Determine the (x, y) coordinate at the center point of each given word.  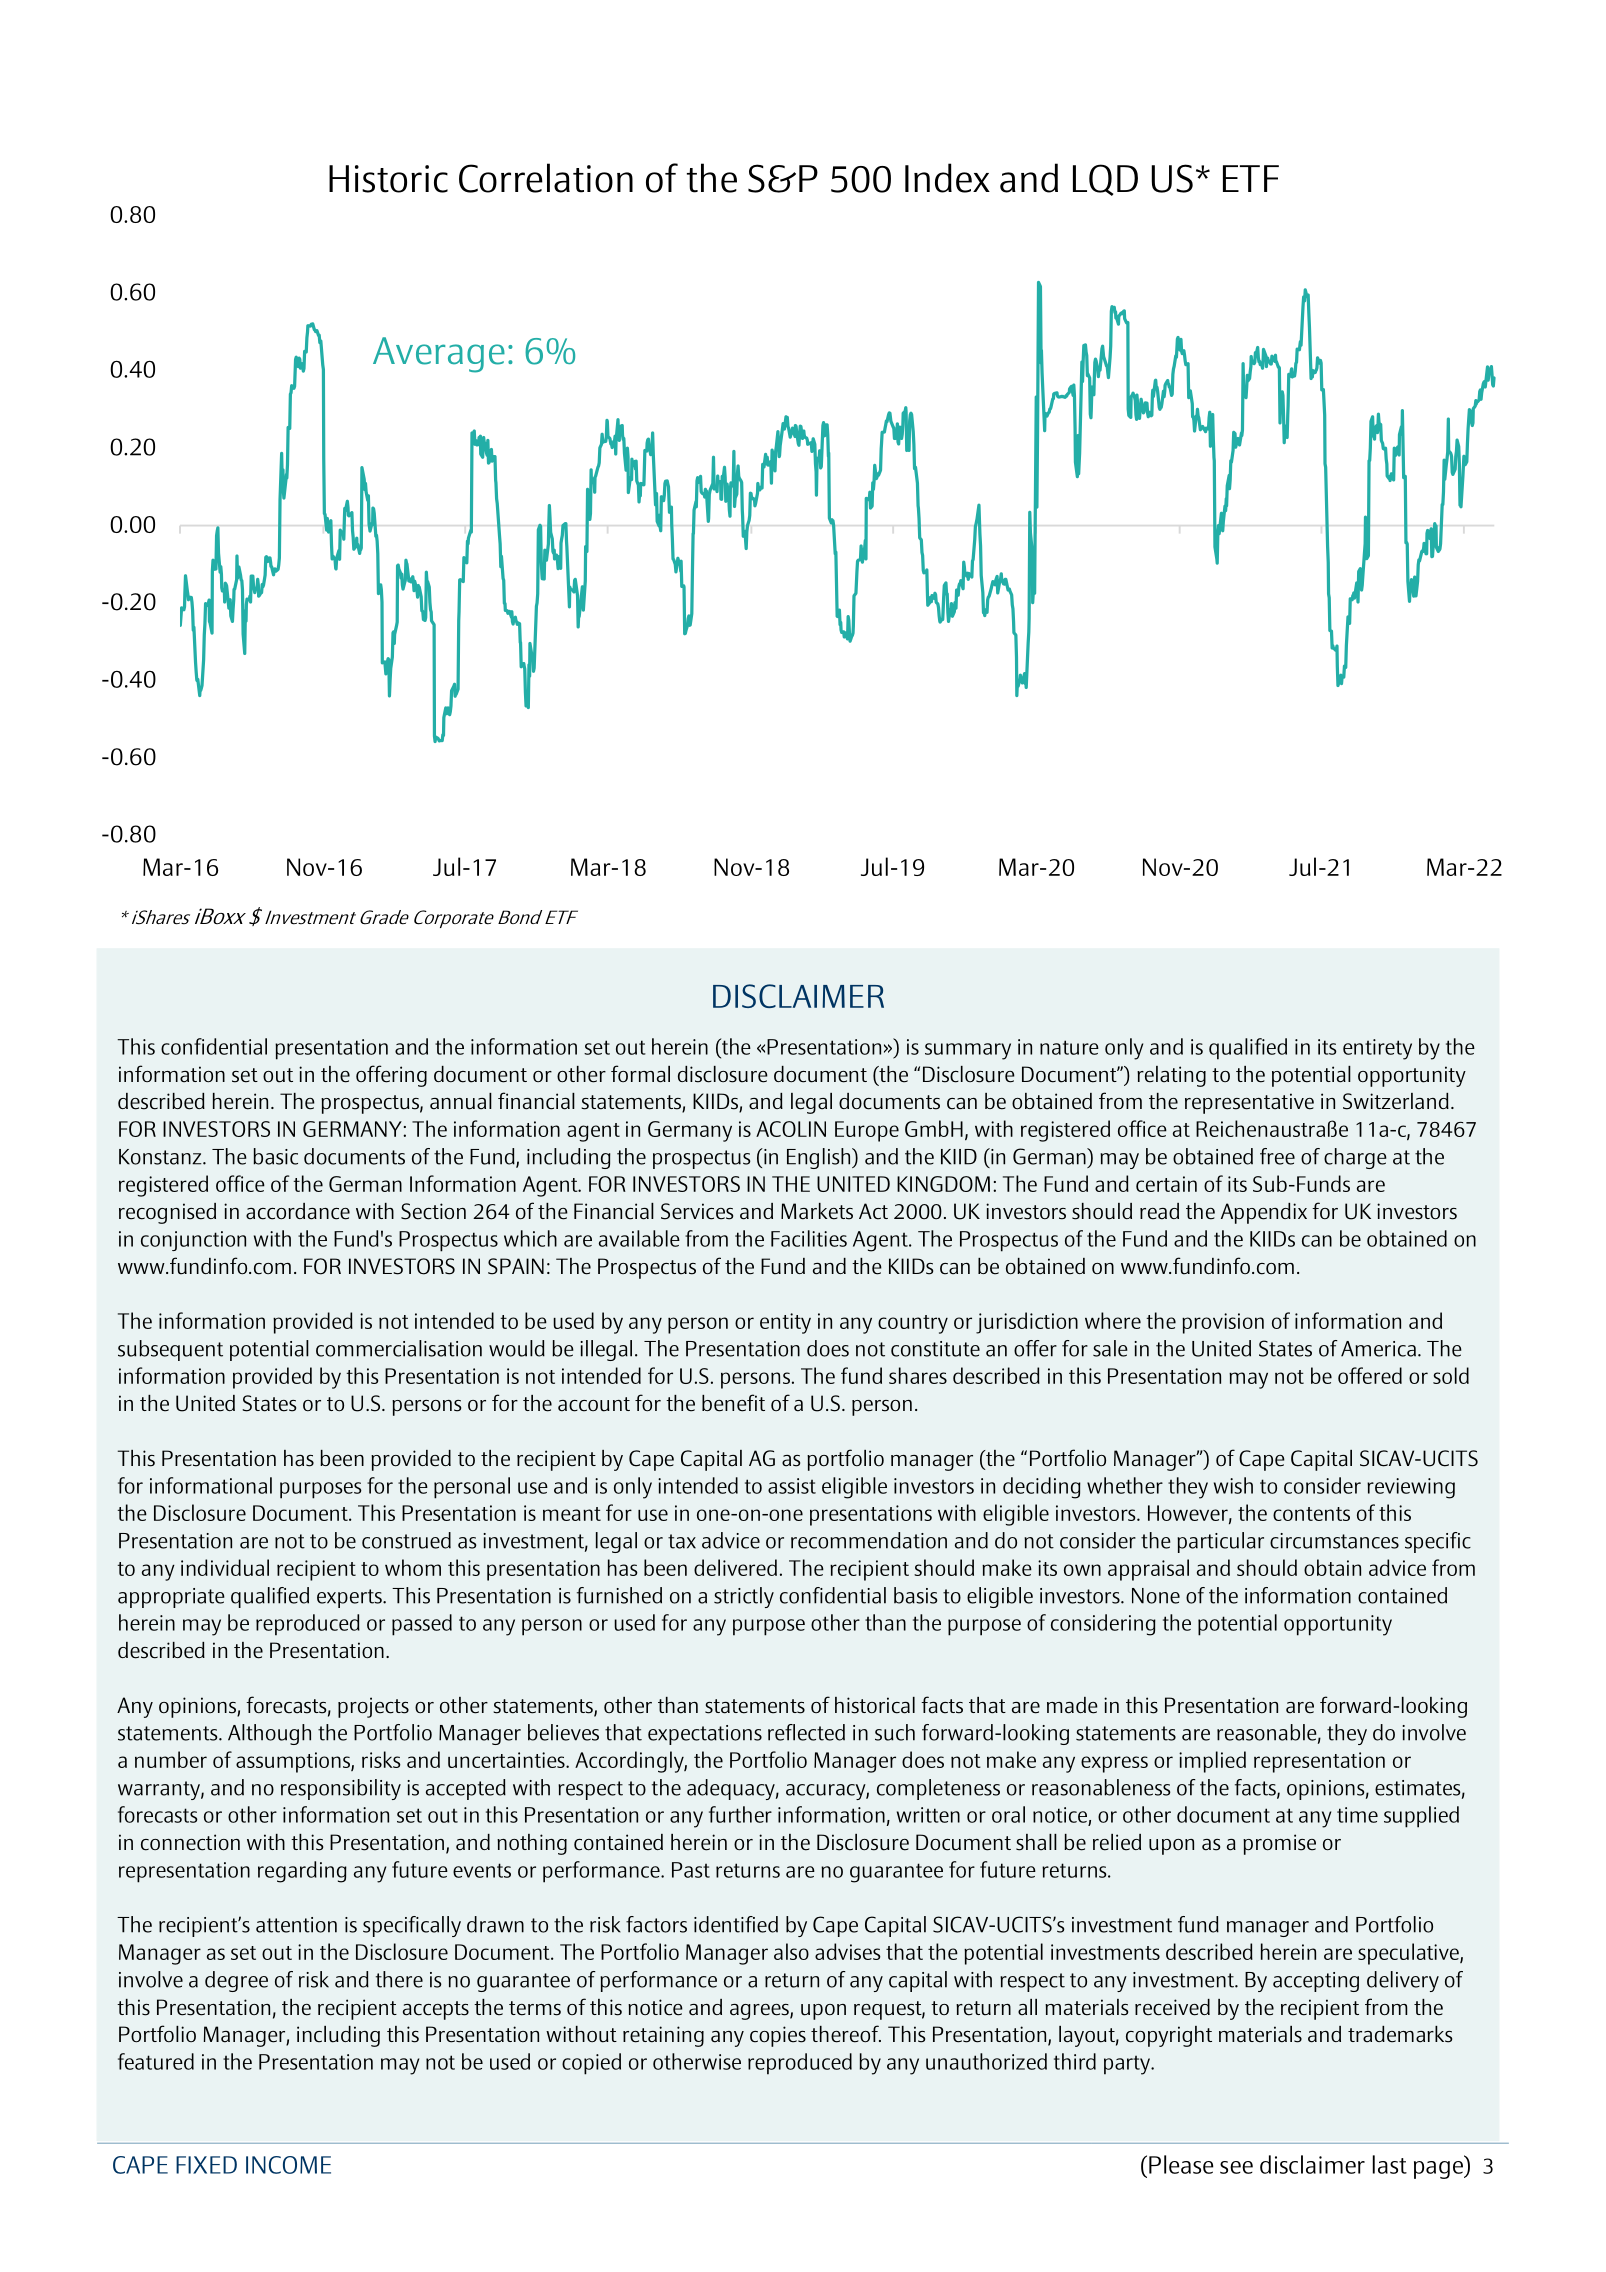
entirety (1377, 1049)
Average (439, 355)
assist (792, 1486)
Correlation (546, 178)
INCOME (288, 2165)
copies (778, 2036)
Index (947, 178)
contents (1311, 1514)
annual (461, 1101)
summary (968, 1051)
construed (406, 1540)
